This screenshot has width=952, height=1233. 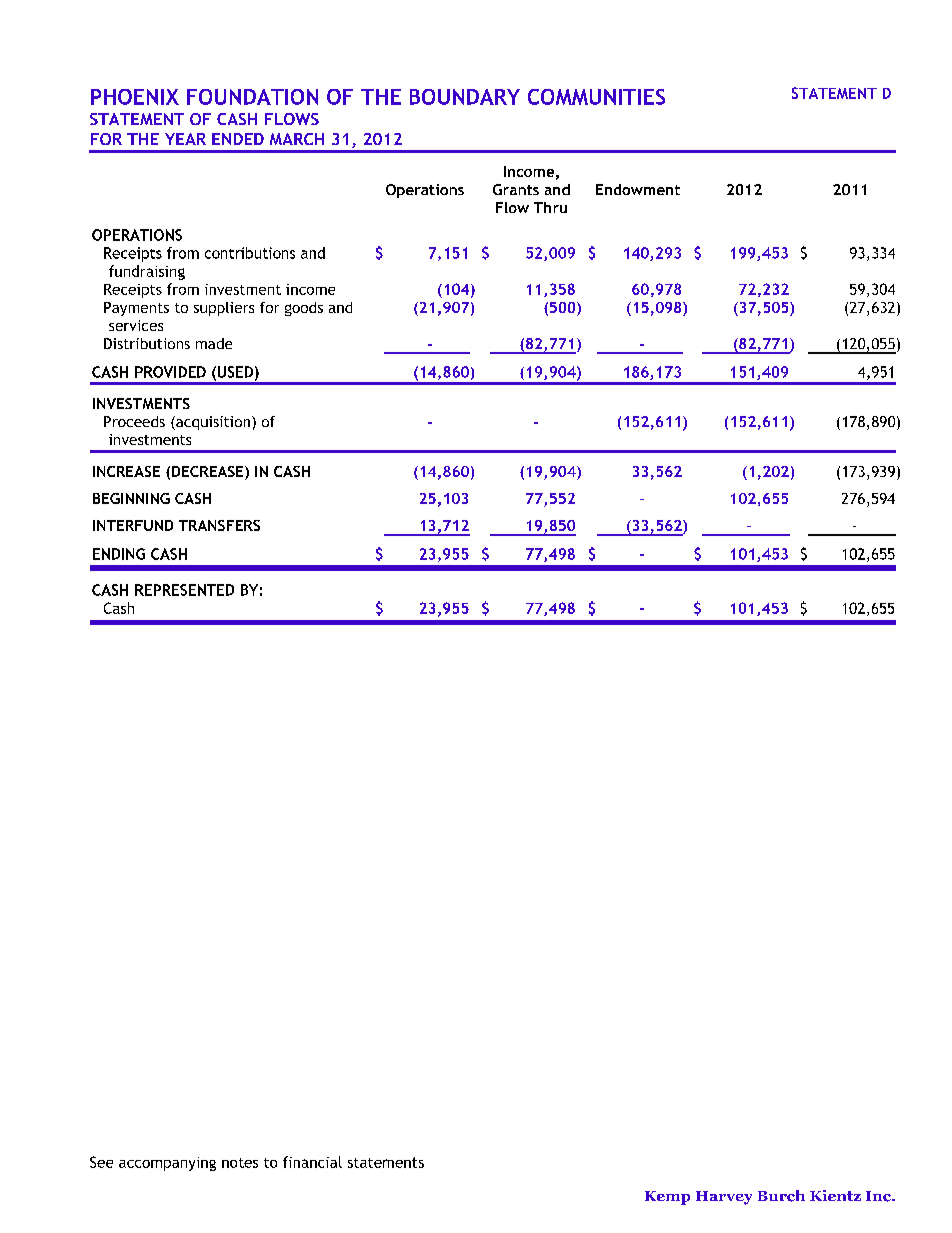 I want to click on notes, so click(x=240, y=1163).
